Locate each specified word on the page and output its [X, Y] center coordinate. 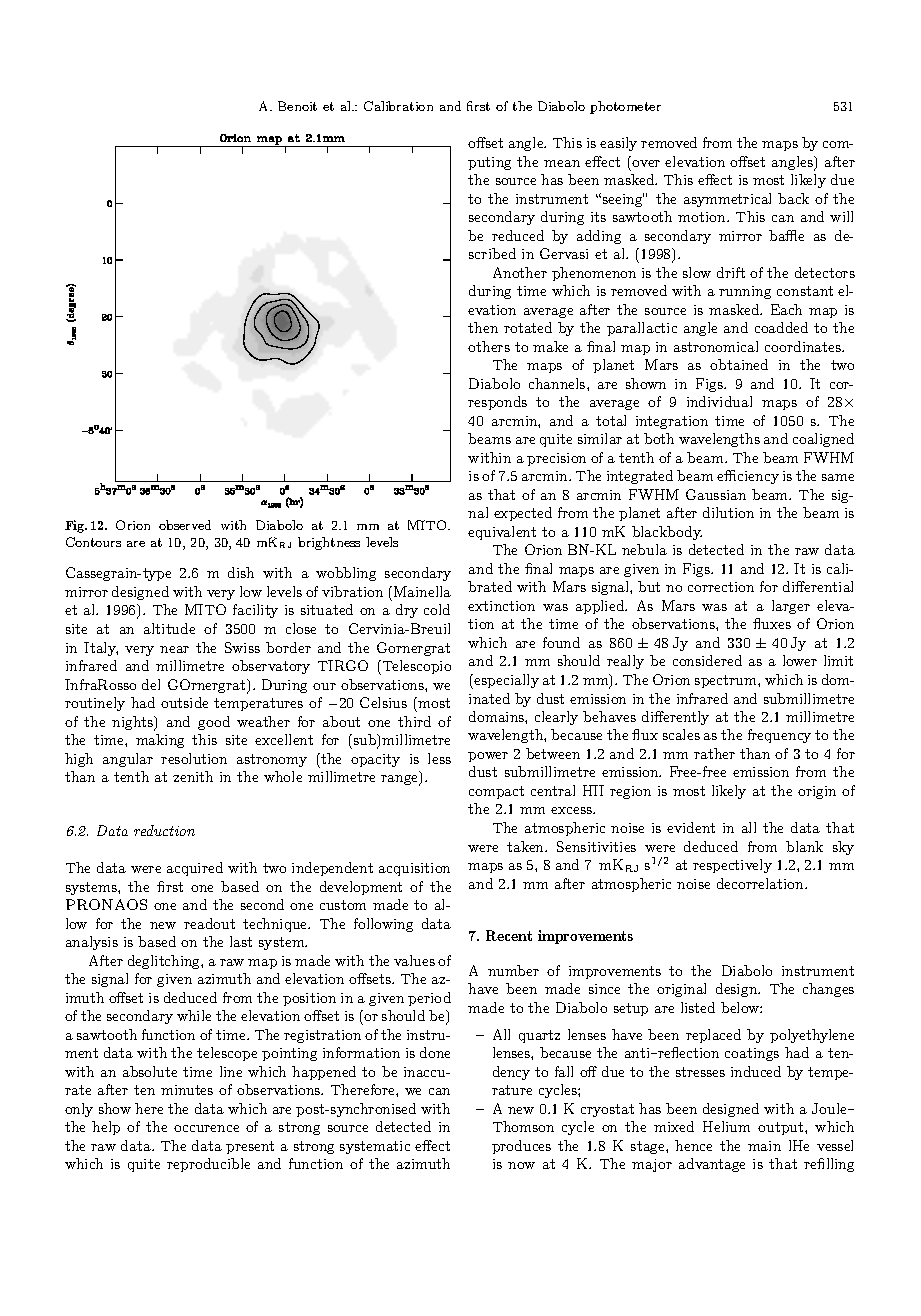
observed [185, 525]
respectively [732, 866]
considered [707, 660]
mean [562, 163]
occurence [206, 1128]
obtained [739, 364]
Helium [726, 1126]
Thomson [523, 1126]
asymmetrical [727, 200]
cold [437, 609]
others [489, 346]
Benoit [297, 106]
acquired [195, 869]
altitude [169, 628]
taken [527, 846]
